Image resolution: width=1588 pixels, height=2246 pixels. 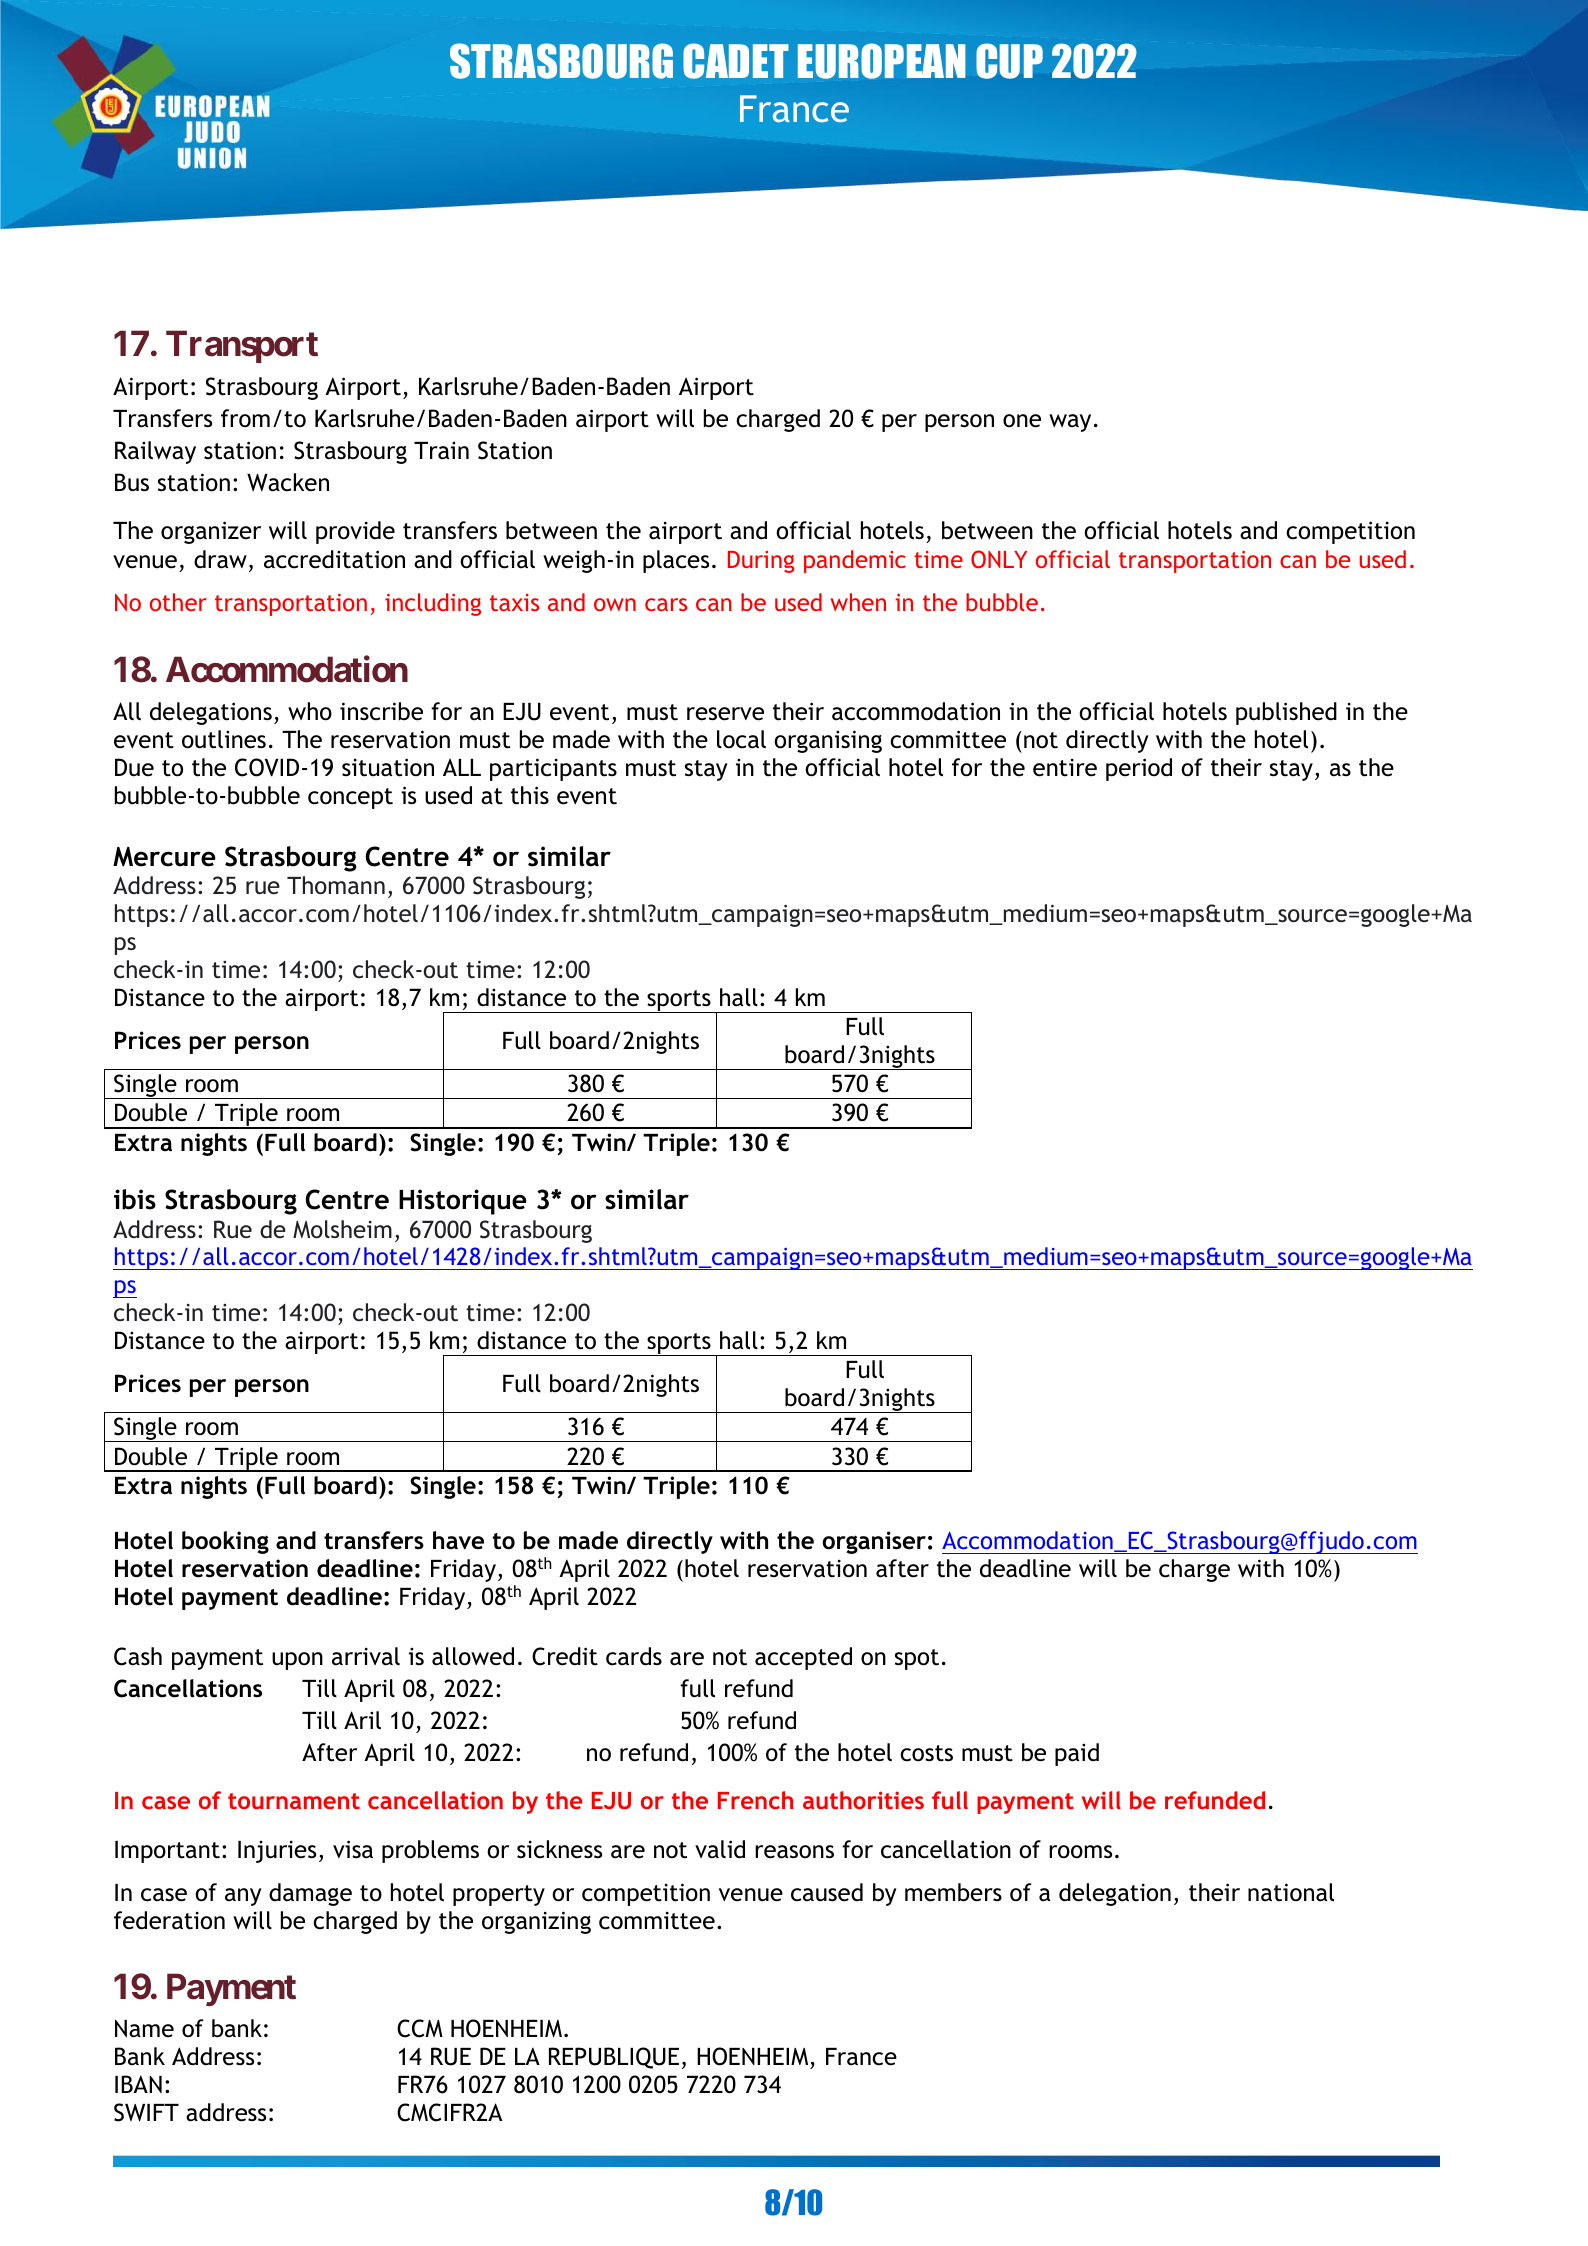 What do you see at coordinates (530, 795) in the page?
I see `this` at bounding box center [530, 795].
